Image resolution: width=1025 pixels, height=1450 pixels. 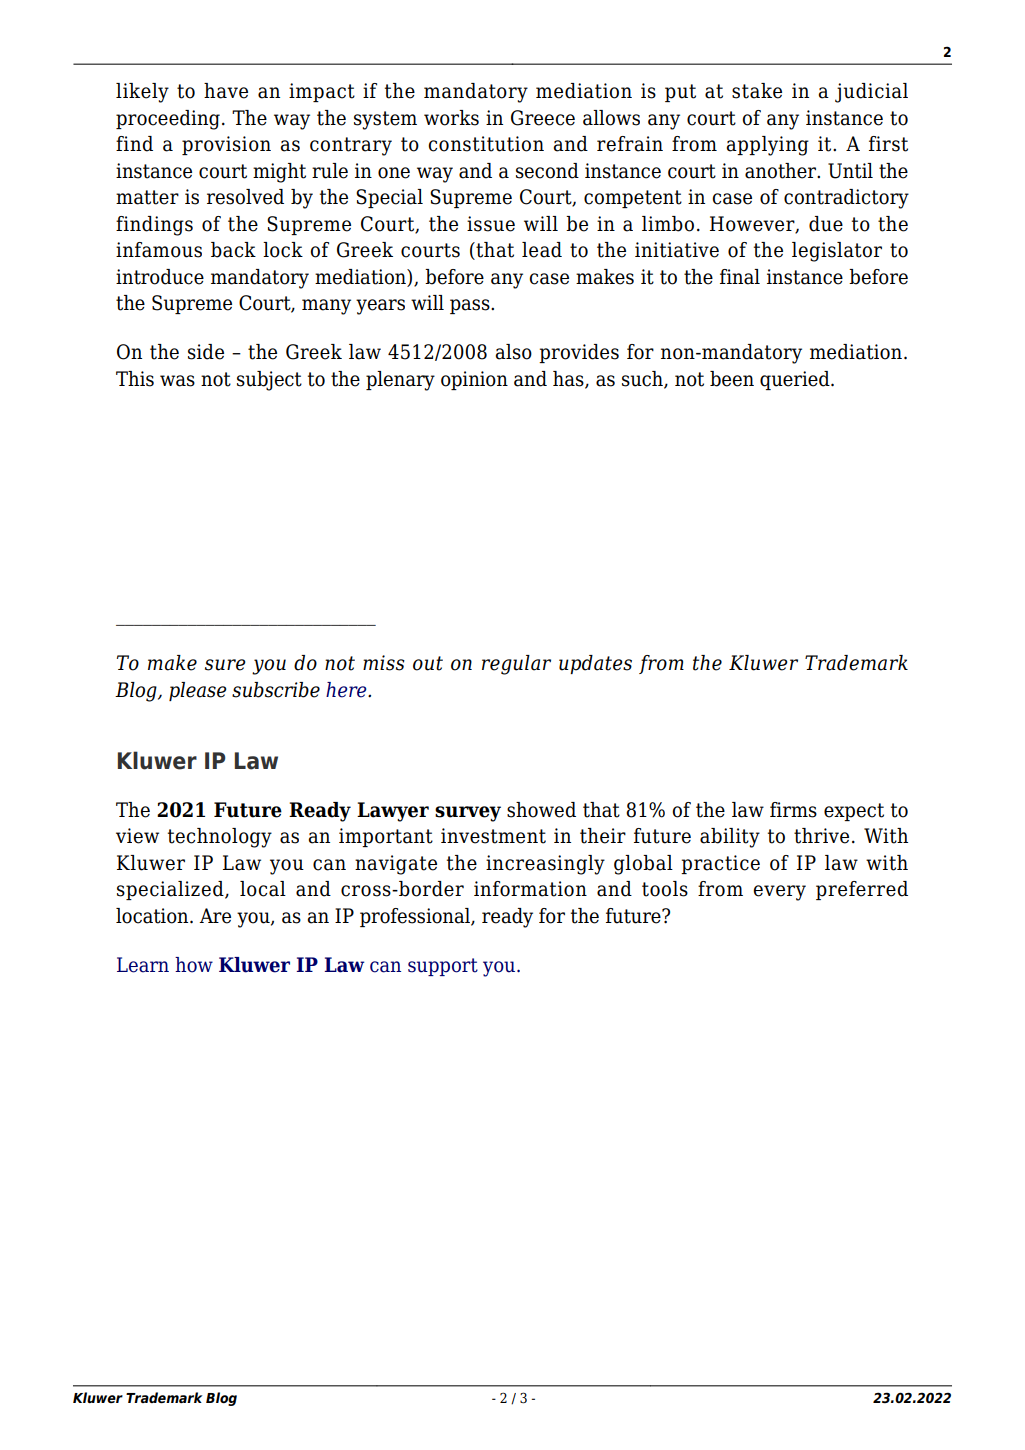 What do you see at coordinates (474, 380) in the screenshot?
I see `opinion` at bounding box center [474, 380].
